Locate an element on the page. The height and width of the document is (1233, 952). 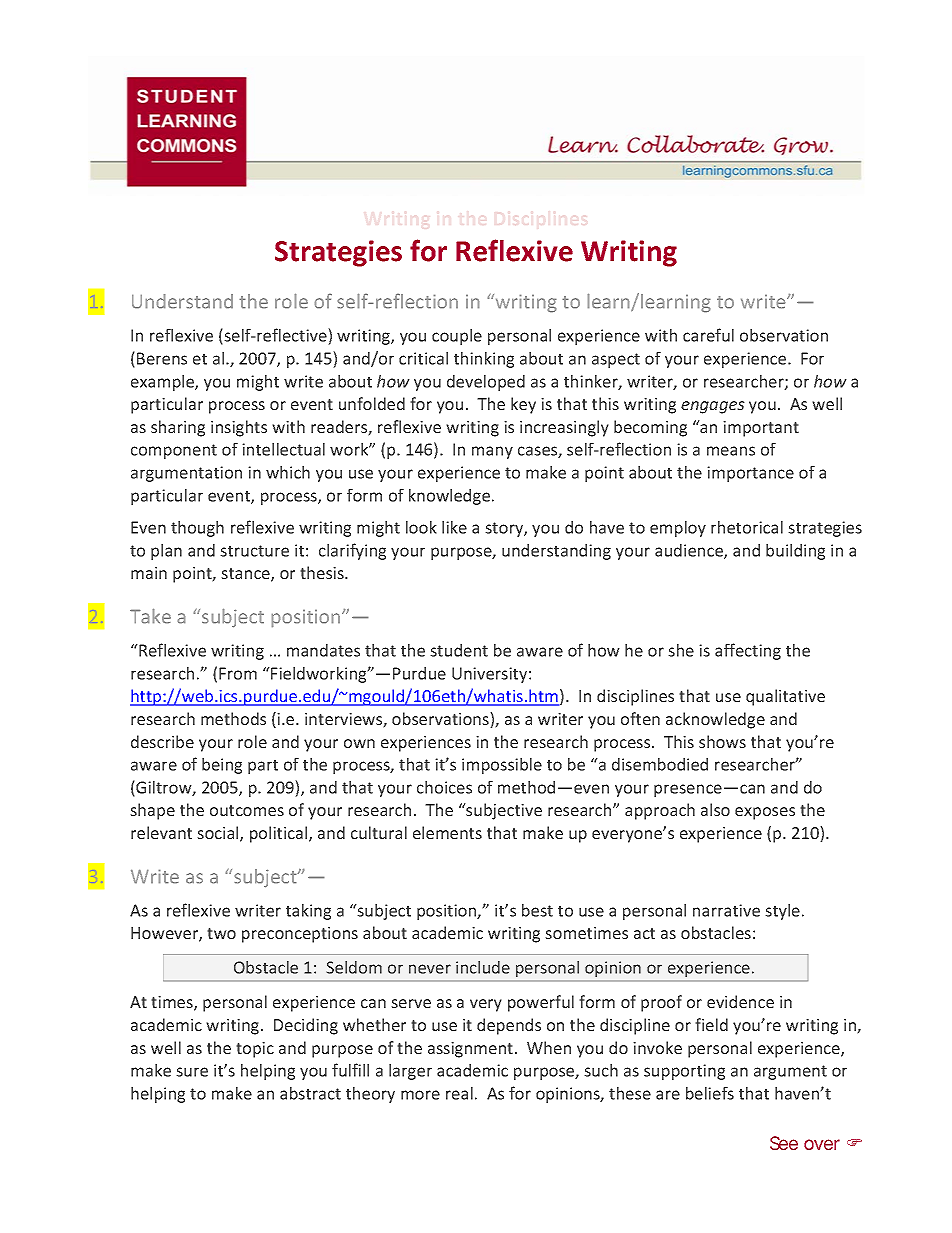
example is located at coordinates (163, 383).
